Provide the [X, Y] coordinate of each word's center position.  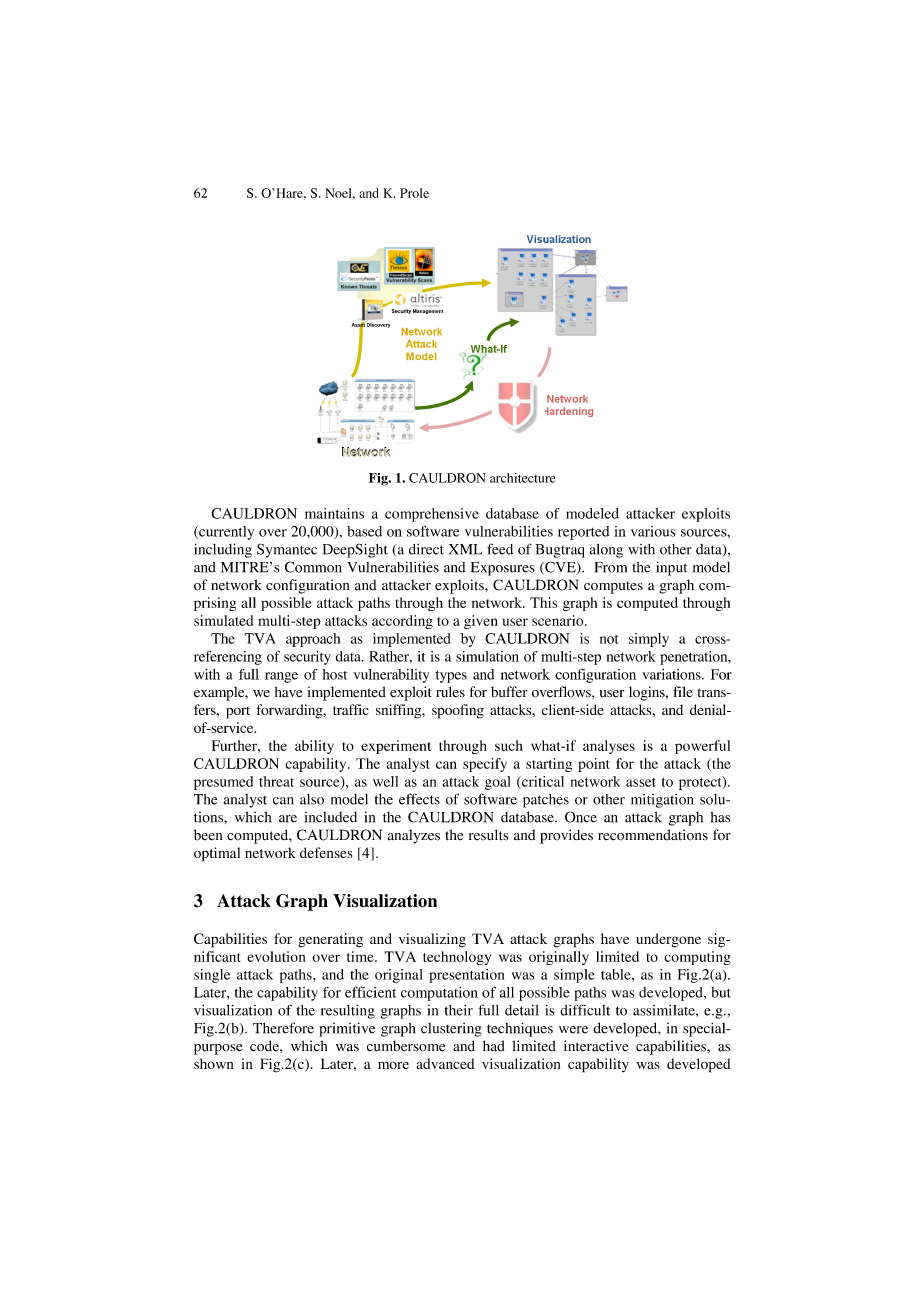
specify [485, 765]
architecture [523, 478]
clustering [451, 1029]
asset [641, 782]
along [606, 551]
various [653, 531]
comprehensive [432, 515]
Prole [414, 193]
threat [276, 781]
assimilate [665, 1010]
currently [225, 533]
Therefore [283, 1028]
